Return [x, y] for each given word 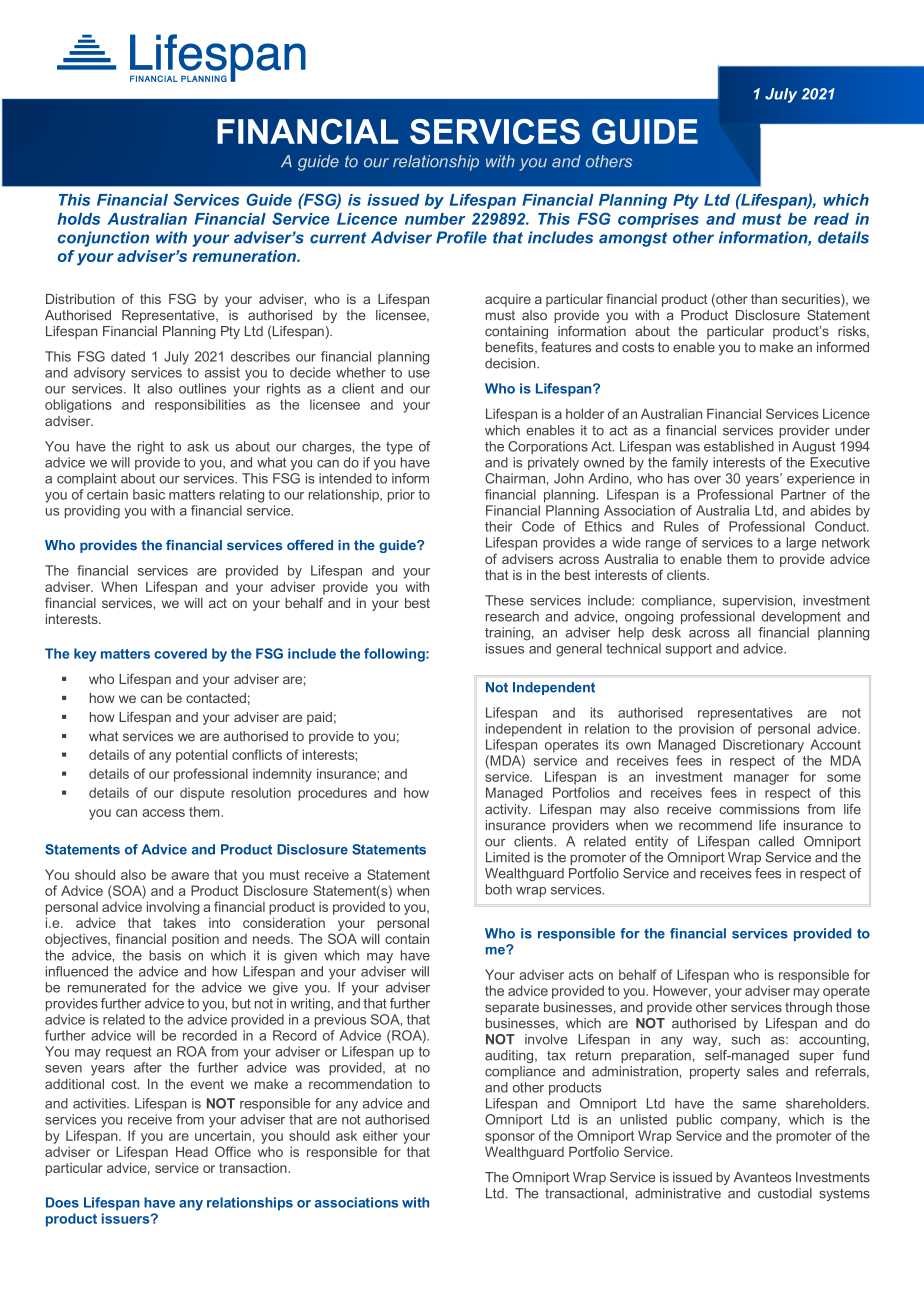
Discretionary [763, 746]
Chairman [515, 478]
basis [165, 955]
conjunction [103, 239]
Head [192, 1151]
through [808, 1008]
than [764, 299]
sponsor [510, 1138]
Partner [803, 494]
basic [149, 494]
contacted [216, 698]
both [499, 889]
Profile [461, 237]
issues [505, 648]
